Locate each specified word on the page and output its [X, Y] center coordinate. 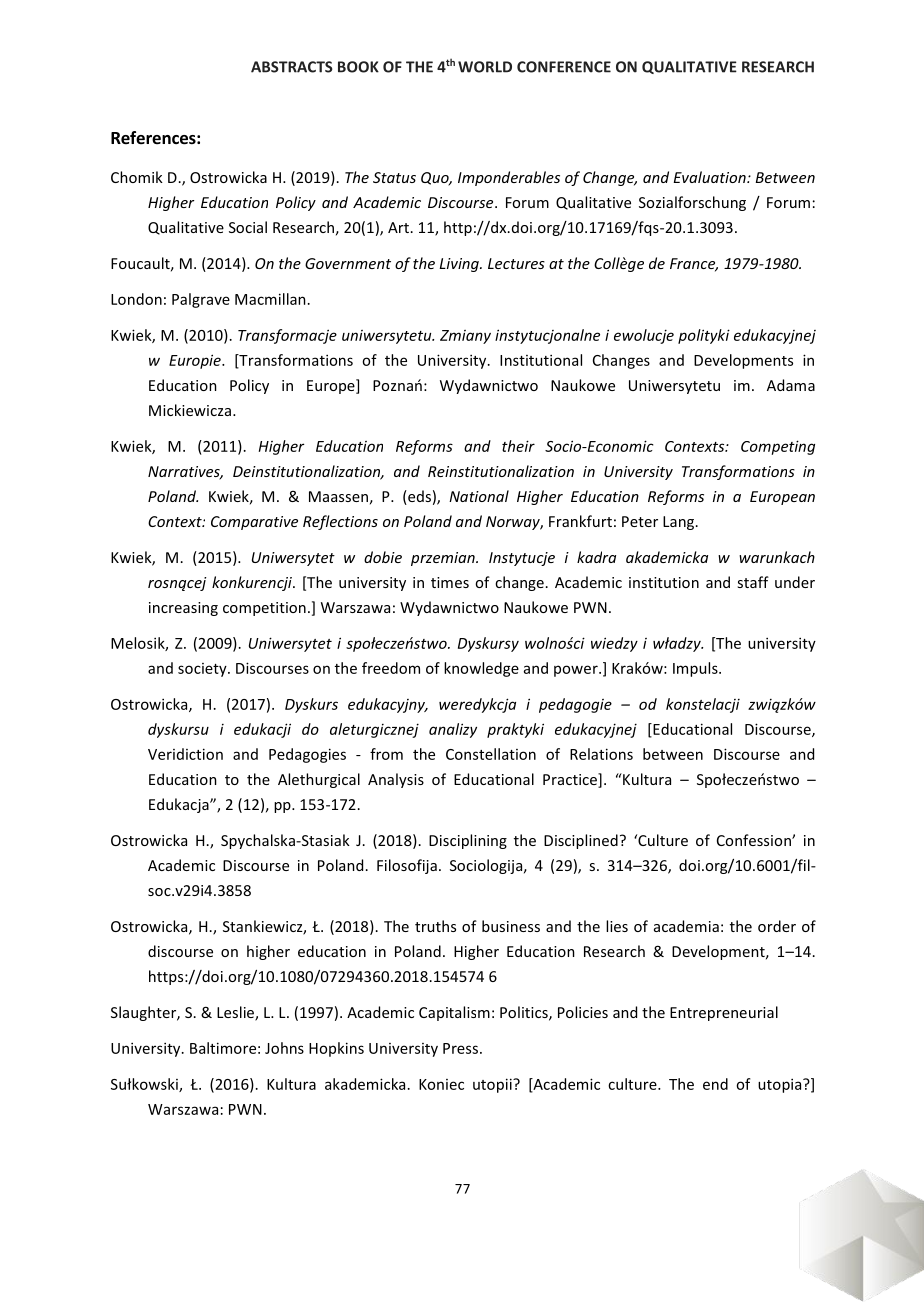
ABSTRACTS [292, 67]
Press [460, 1048]
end [715, 1084]
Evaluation [710, 177]
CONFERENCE [564, 67]
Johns [284, 1048]
